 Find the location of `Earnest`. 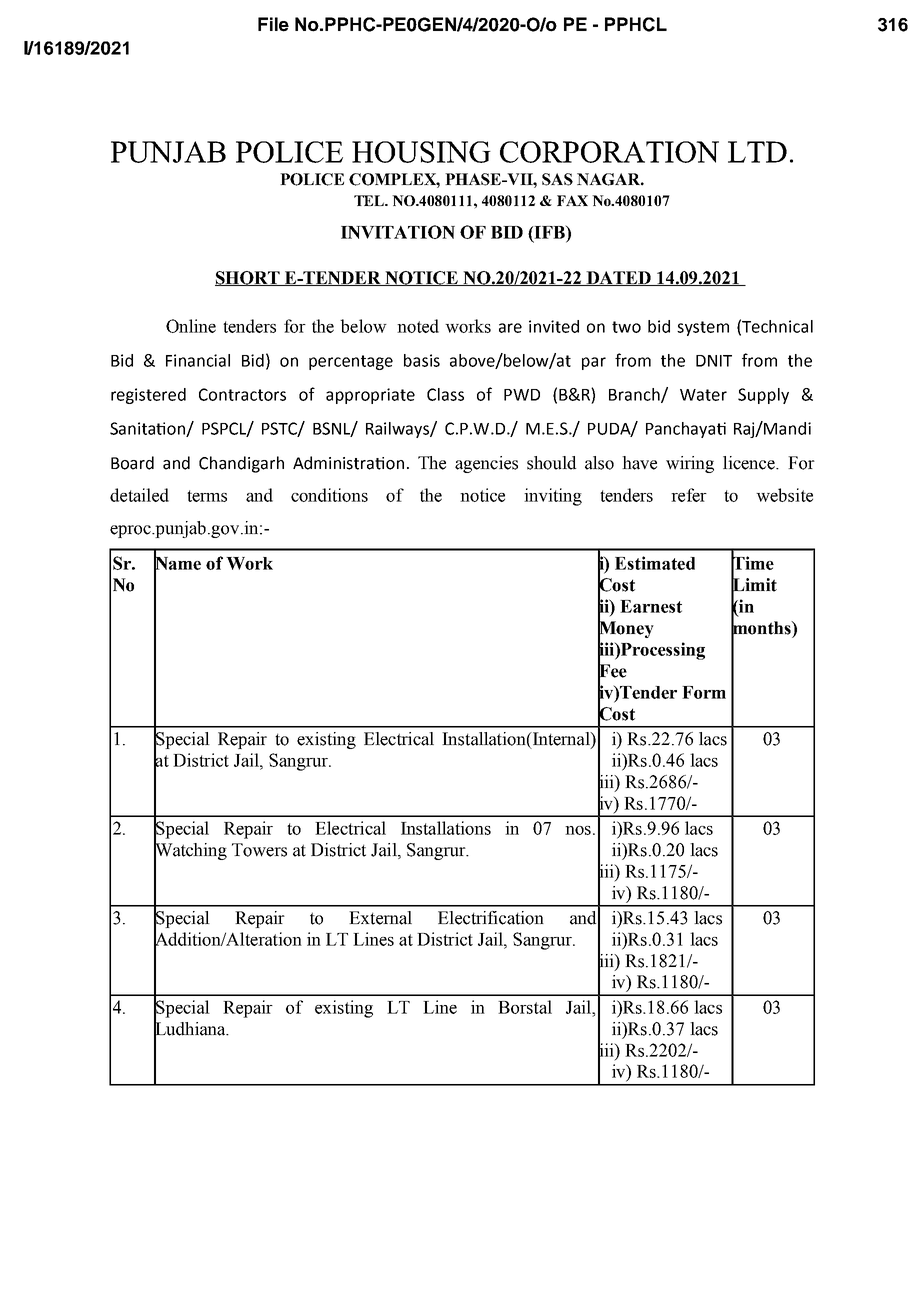

Earnest is located at coordinates (651, 606).
